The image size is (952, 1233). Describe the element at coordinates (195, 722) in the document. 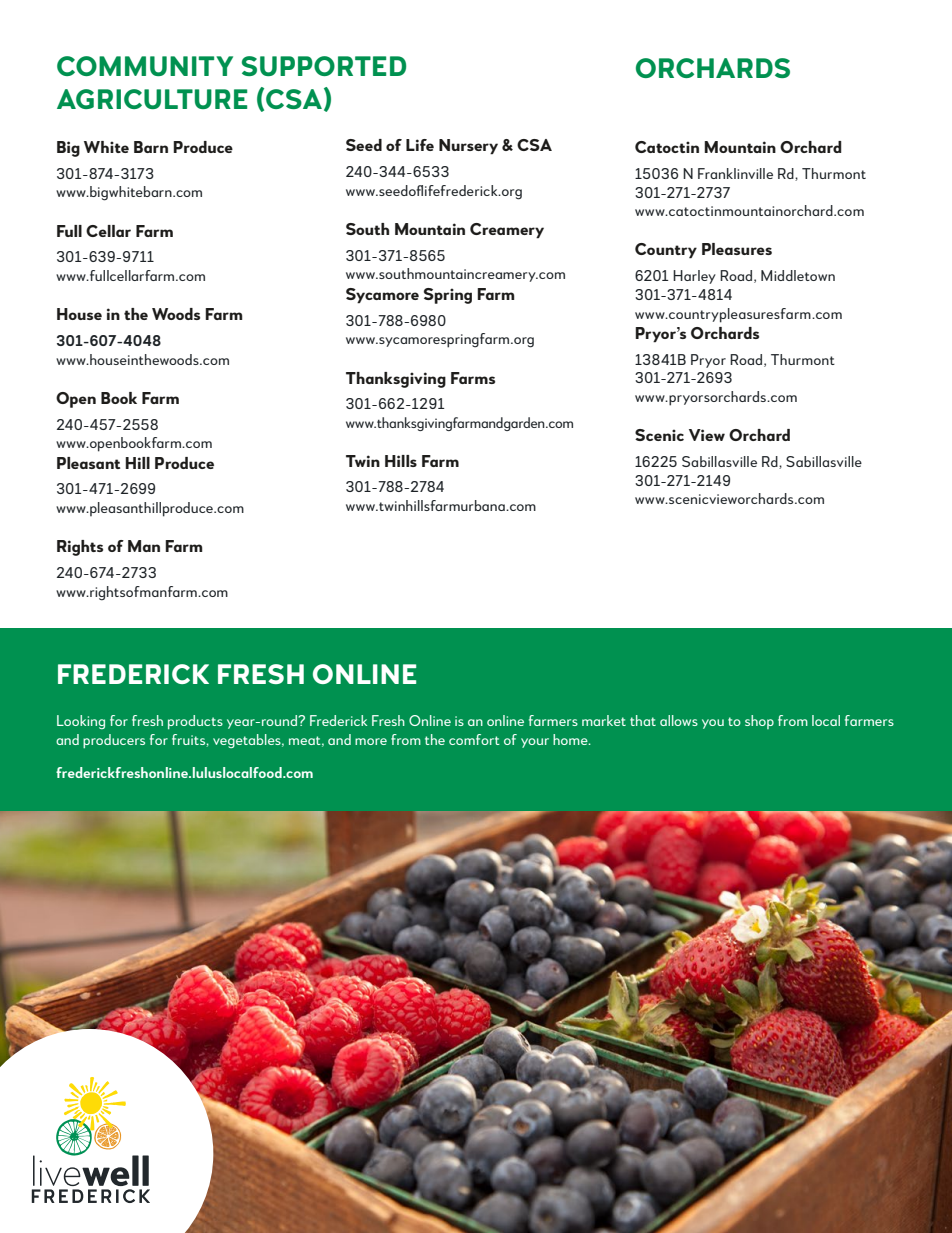

I see `products` at that location.
